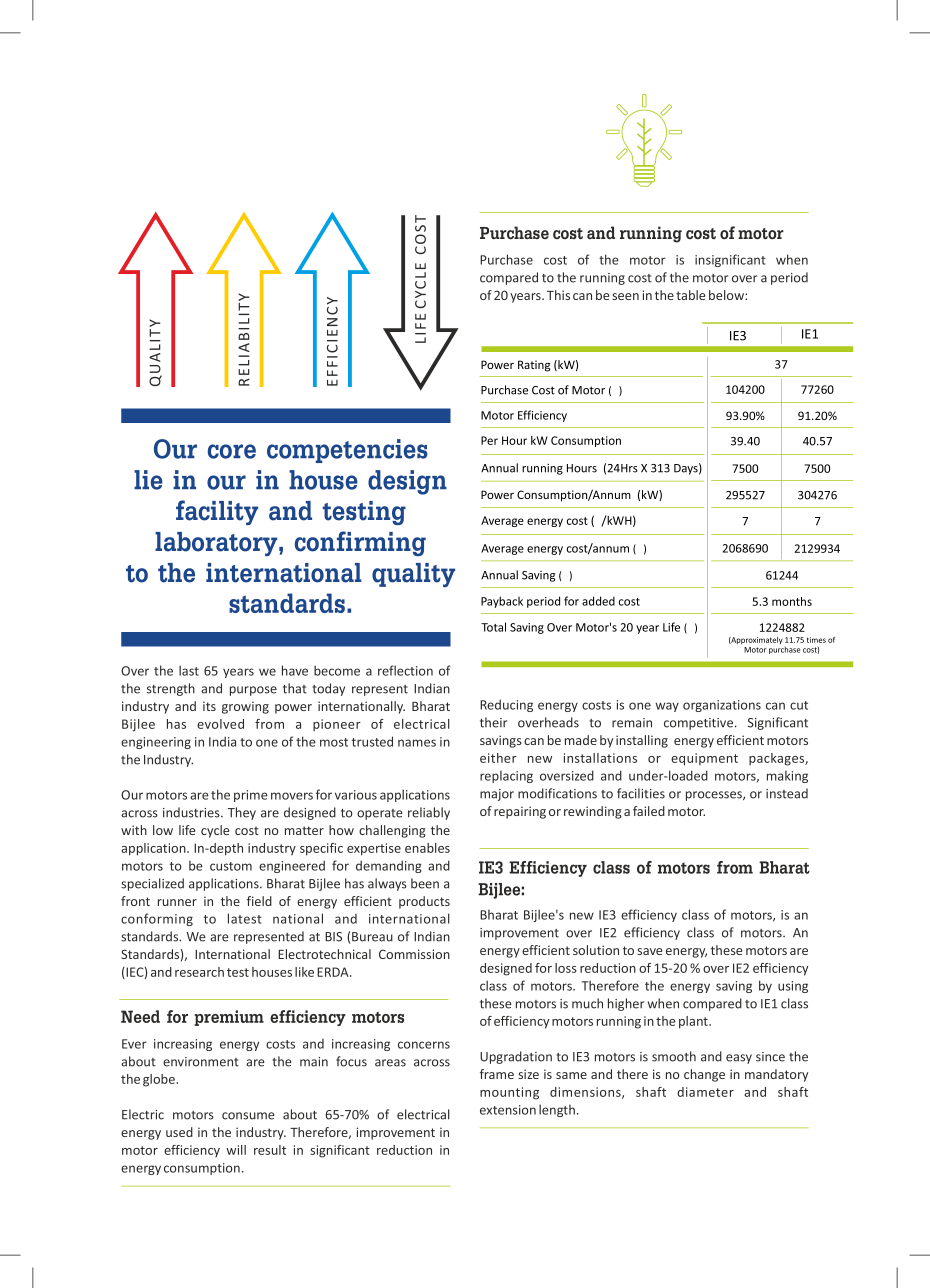 The height and width of the page is (1288, 930). What do you see at coordinates (722, 706) in the page?
I see `organizations` at bounding box center [722, 706].
